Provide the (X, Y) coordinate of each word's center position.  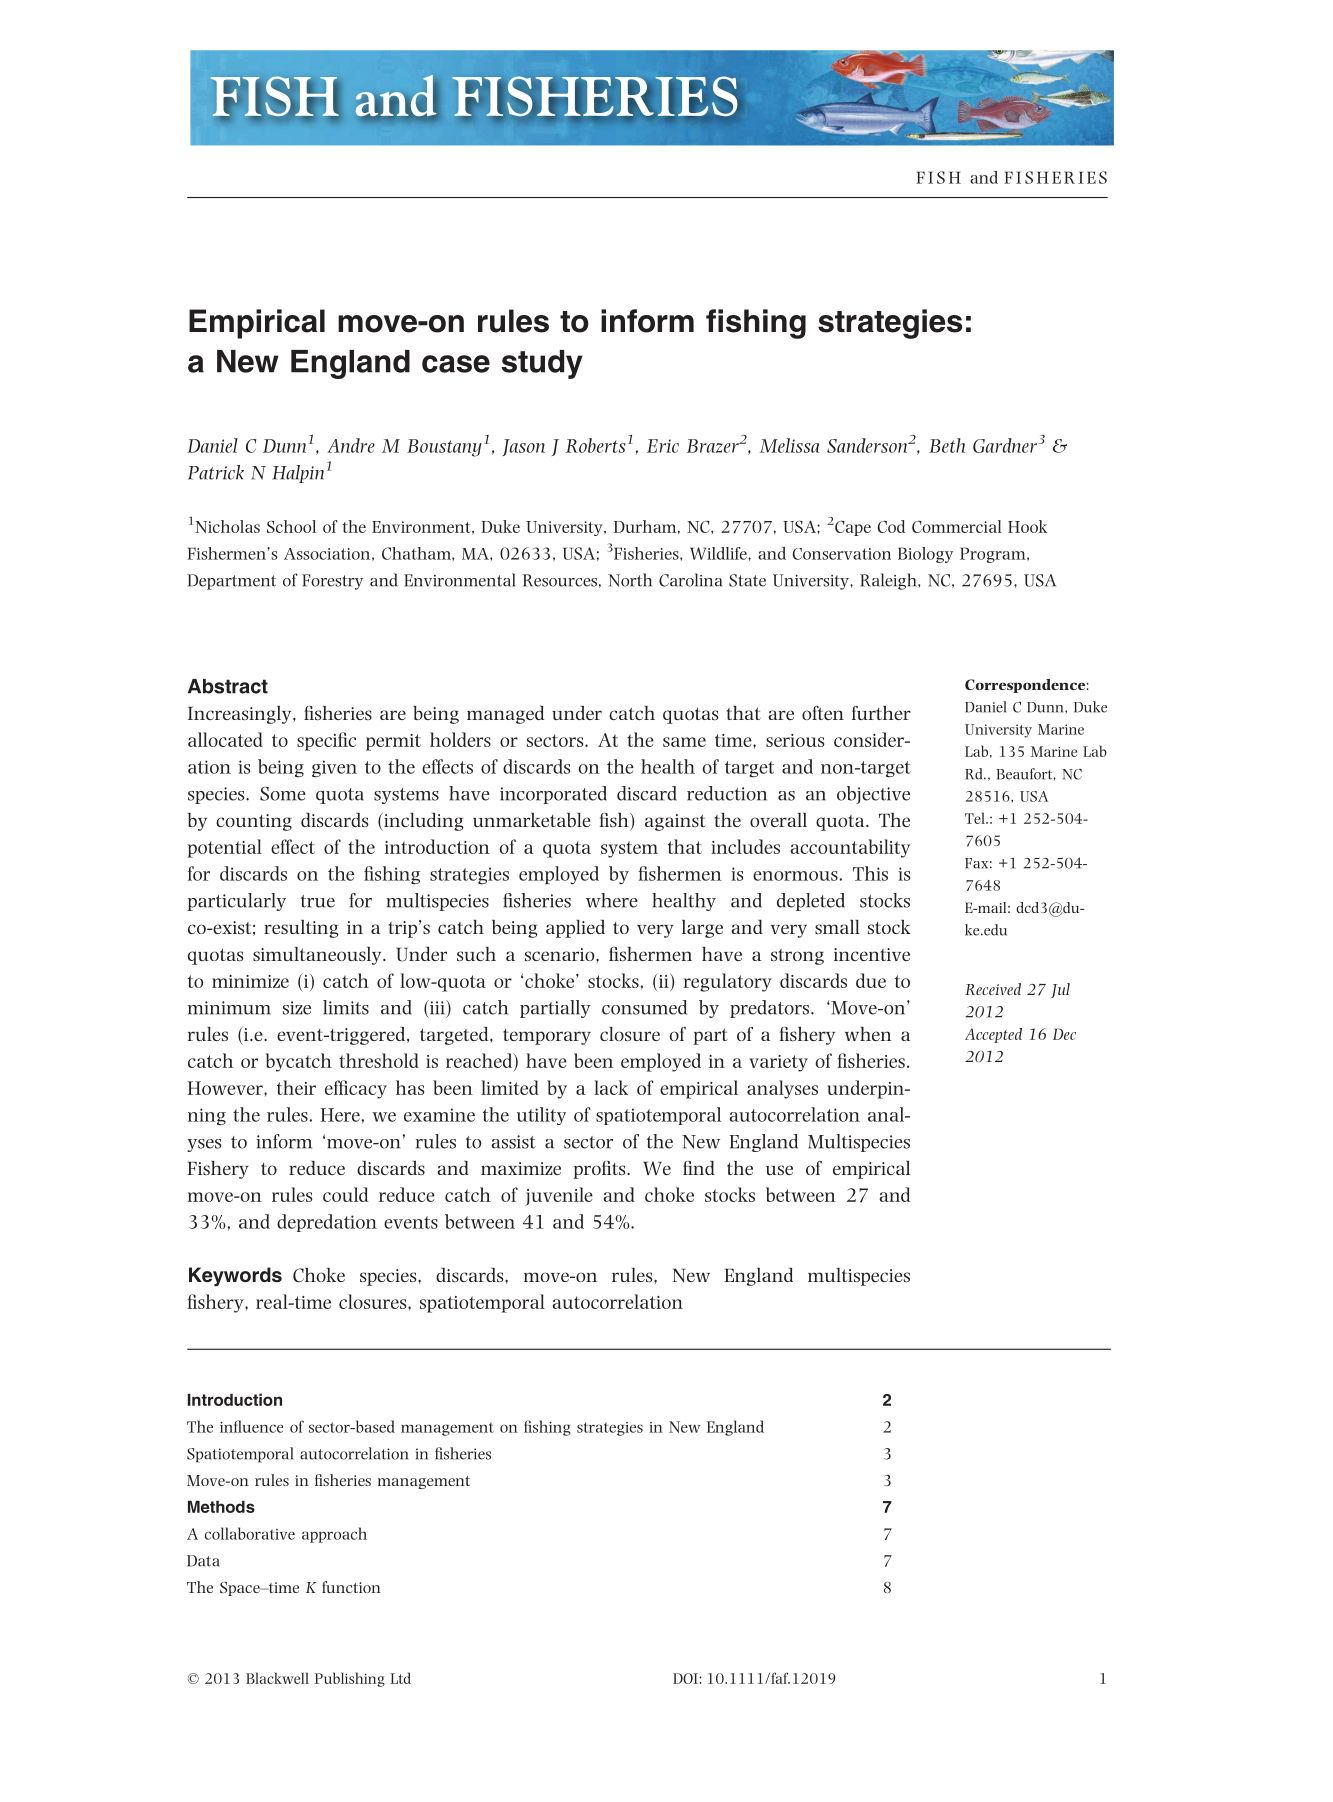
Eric (663, 446)
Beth (947, 445)
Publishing (350, 1679)
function (351, 1587)
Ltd (400, 1678)
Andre (351, 445)
